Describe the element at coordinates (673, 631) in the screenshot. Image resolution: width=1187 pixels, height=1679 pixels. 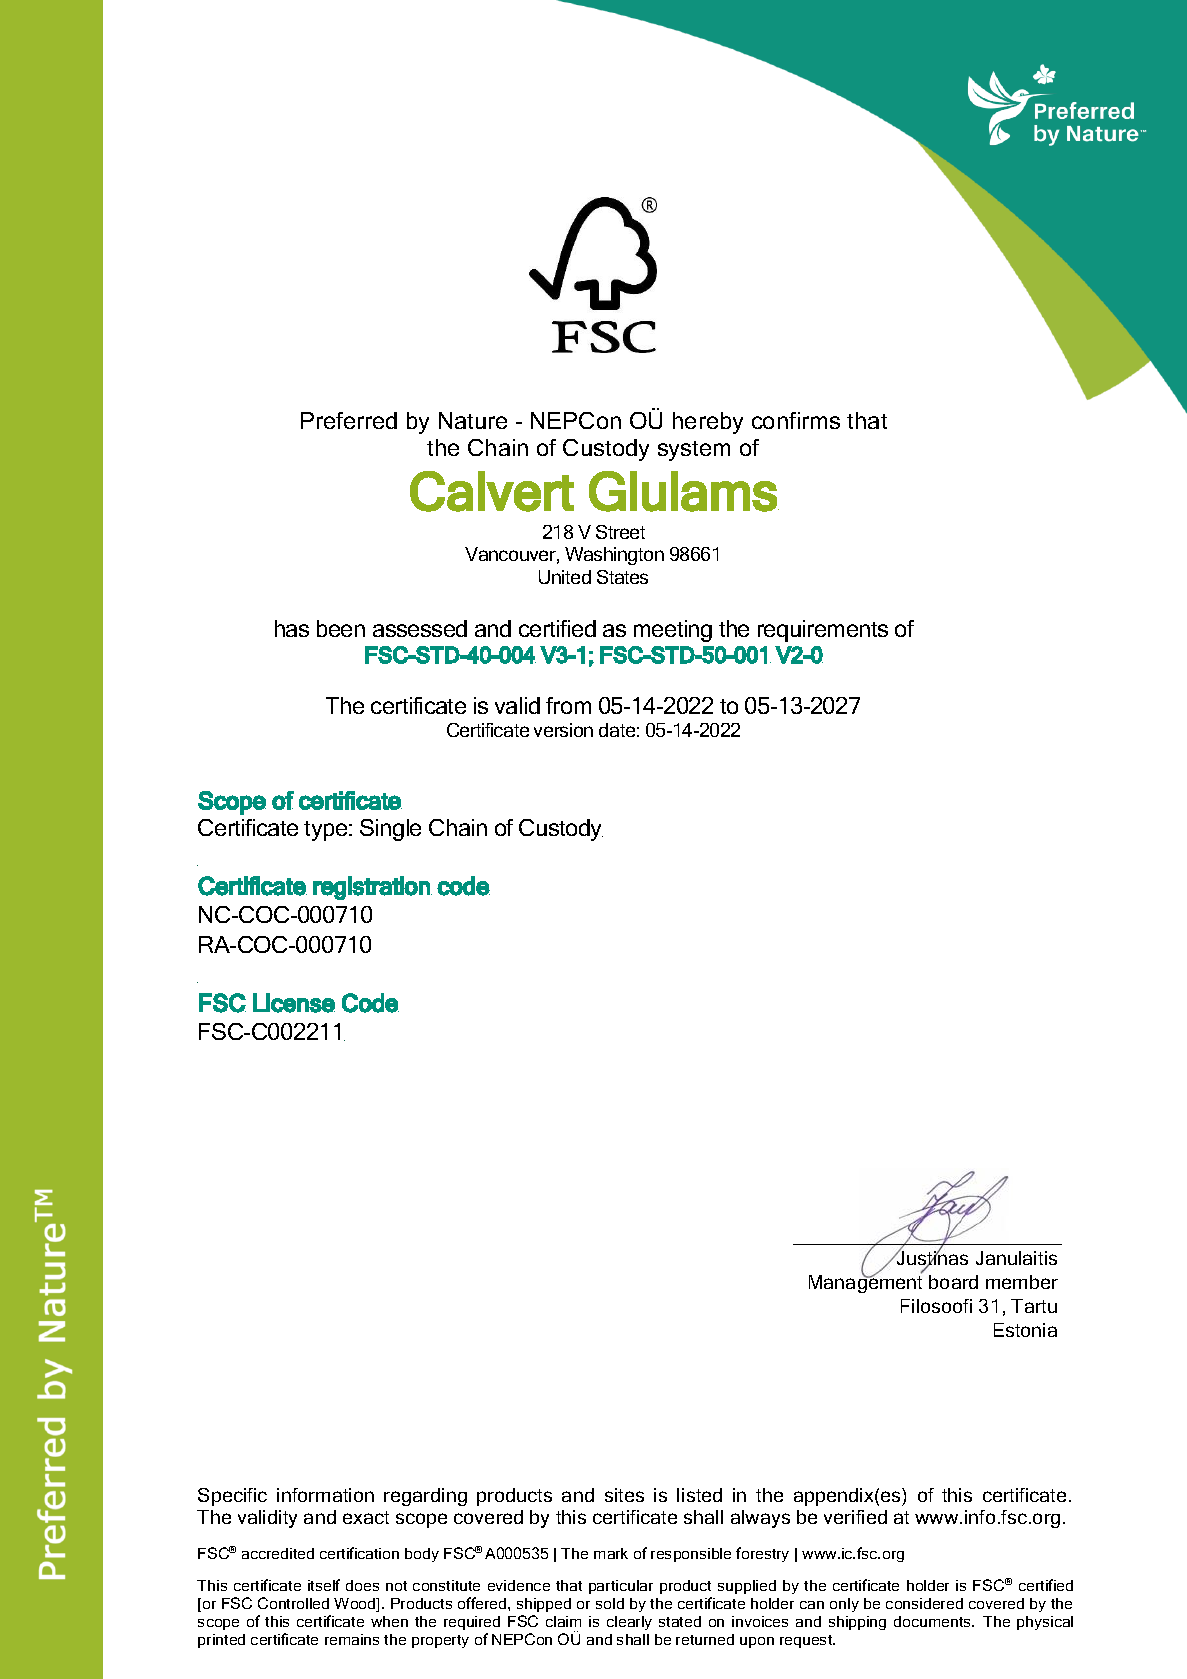
I see `meeting` at that location.
